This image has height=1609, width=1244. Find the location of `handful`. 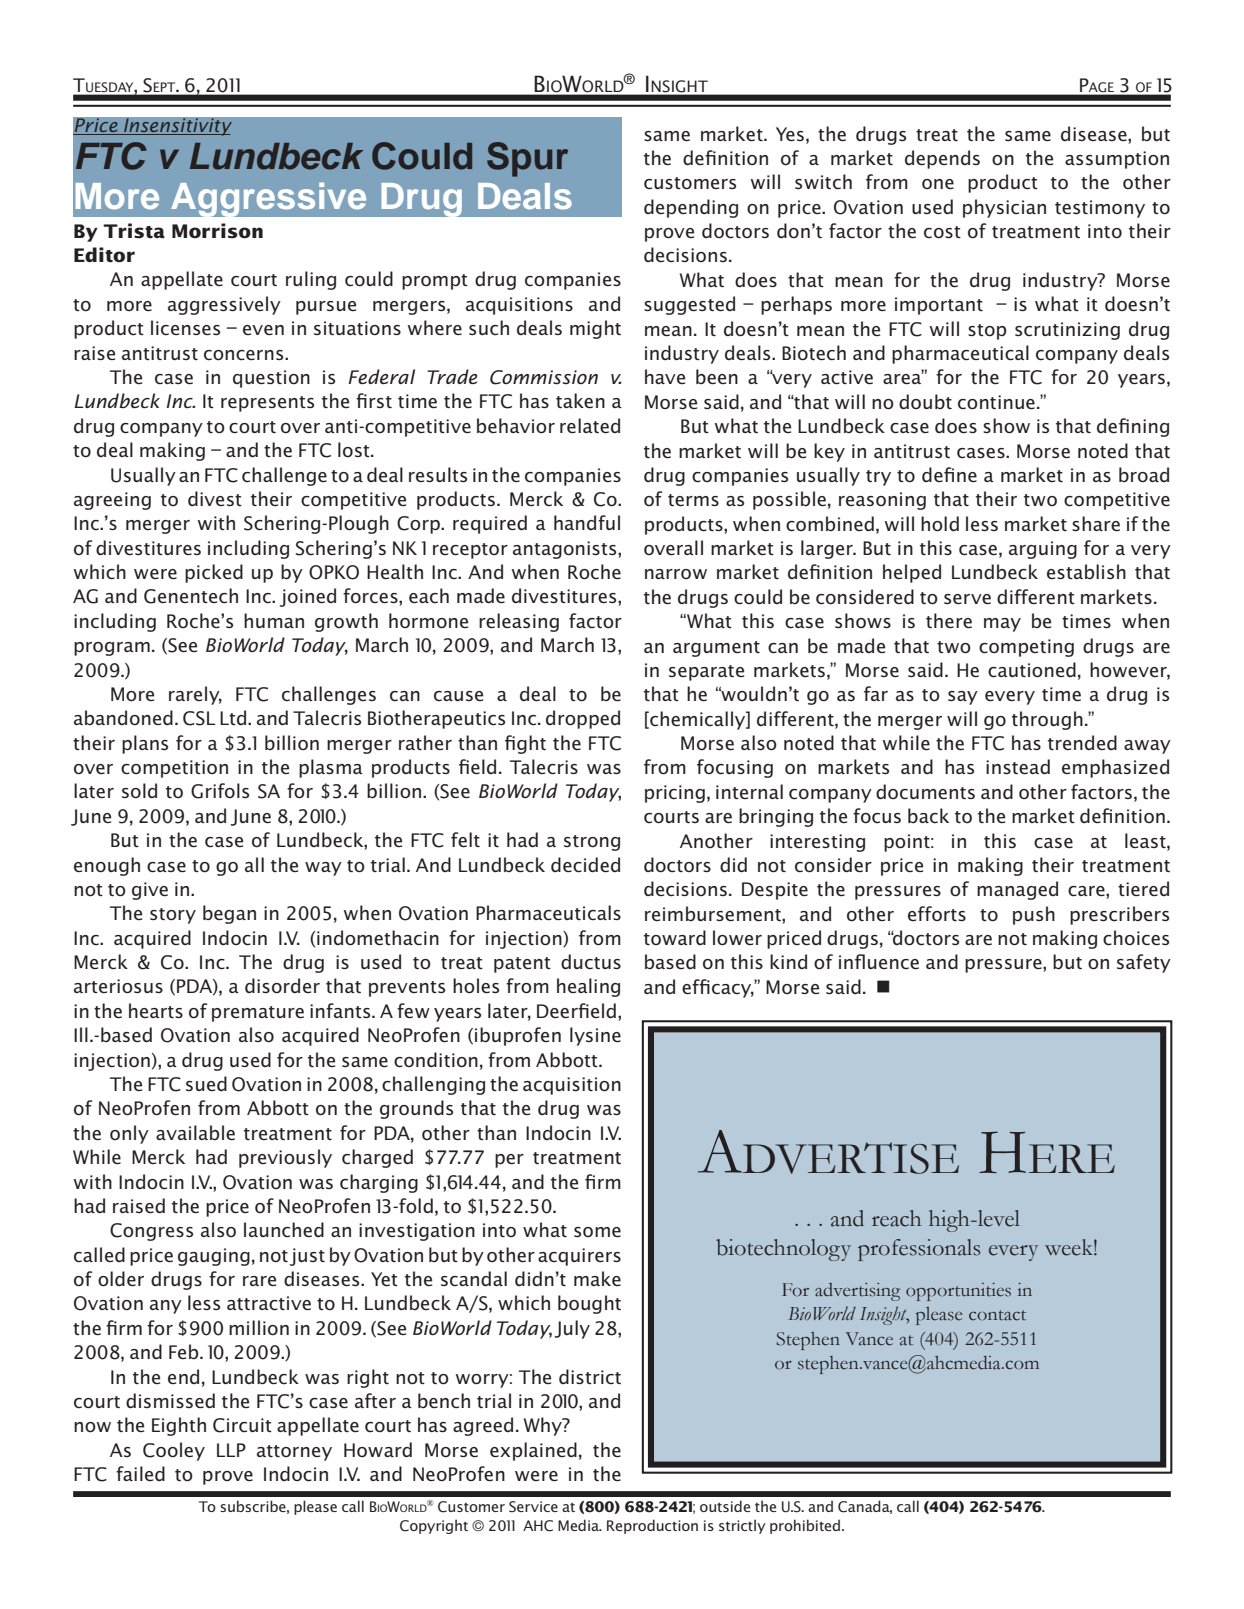

handful is located at coordinates (587, 522).
